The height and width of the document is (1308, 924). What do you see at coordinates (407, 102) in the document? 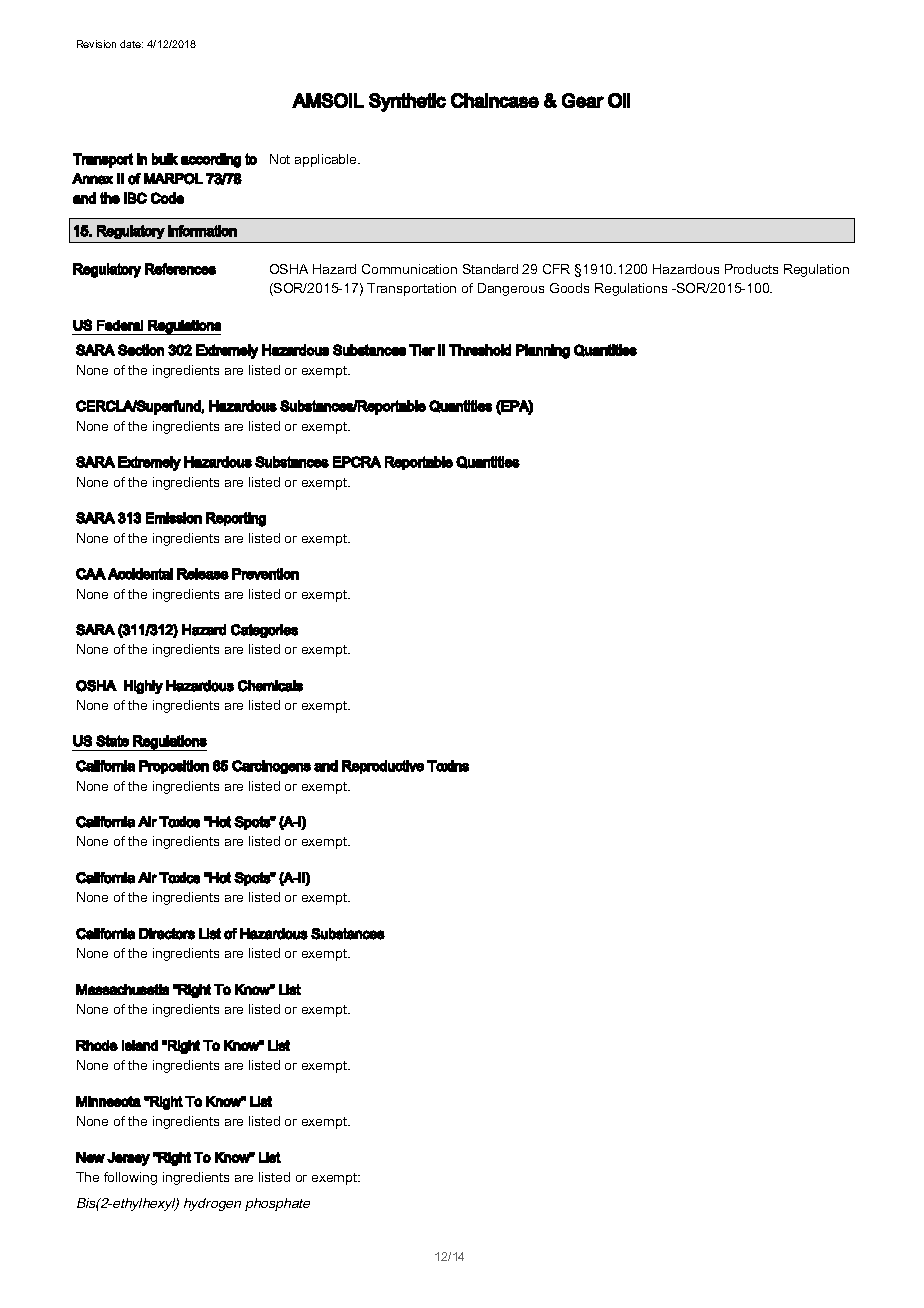
I see `Synthetic` at bounding box center [407, 102].
